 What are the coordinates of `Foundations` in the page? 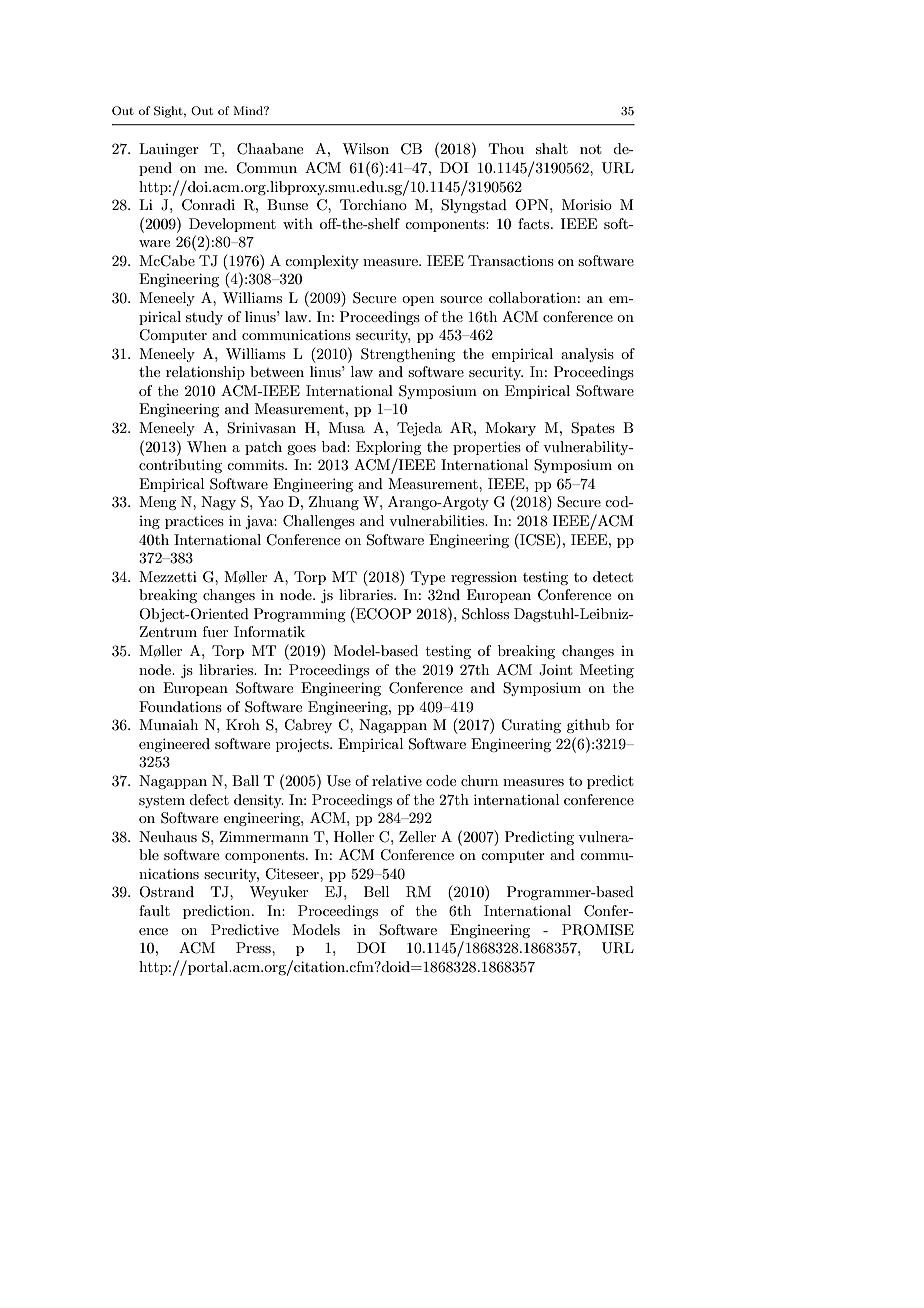 It's located at (180, 706).
